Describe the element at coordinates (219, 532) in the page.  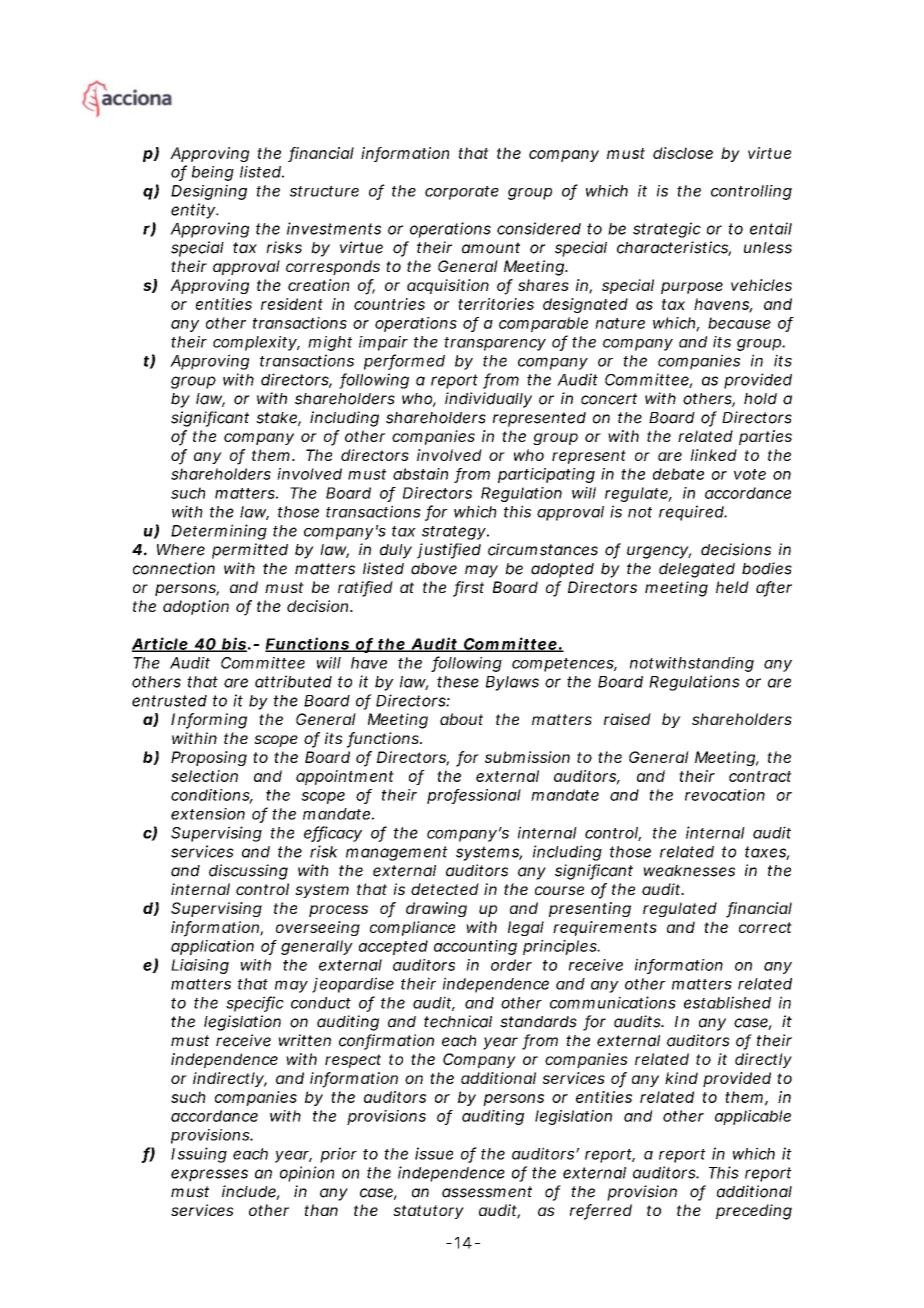
I see `Determining` at that location.
